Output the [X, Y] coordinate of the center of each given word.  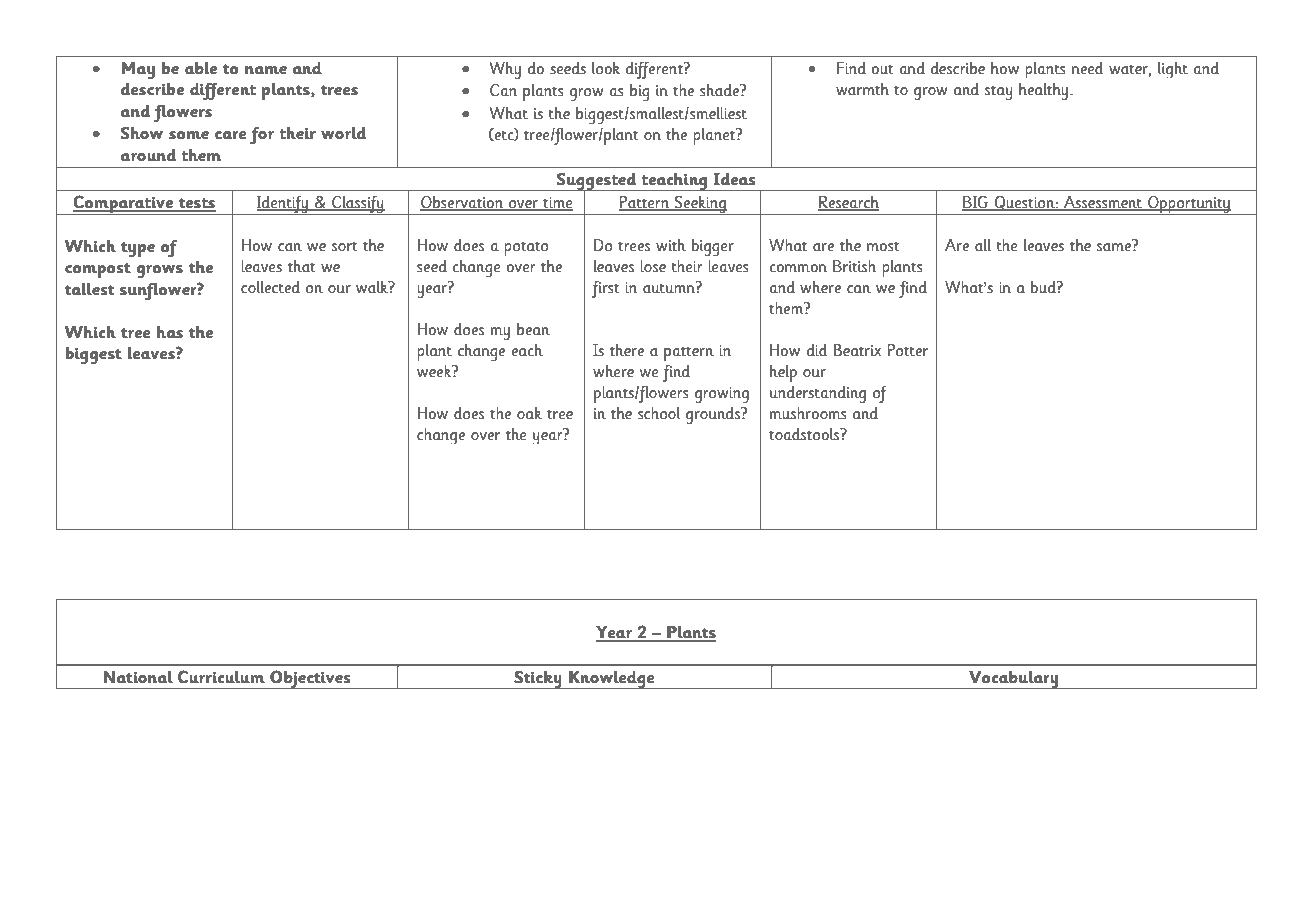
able [201, 68]
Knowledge [612, 680]
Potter [908, 350]
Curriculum [221, 677]
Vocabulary [1013, 680]
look [606, 68]
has [170, 332]
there [627, 350]
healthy [1043, 91]
